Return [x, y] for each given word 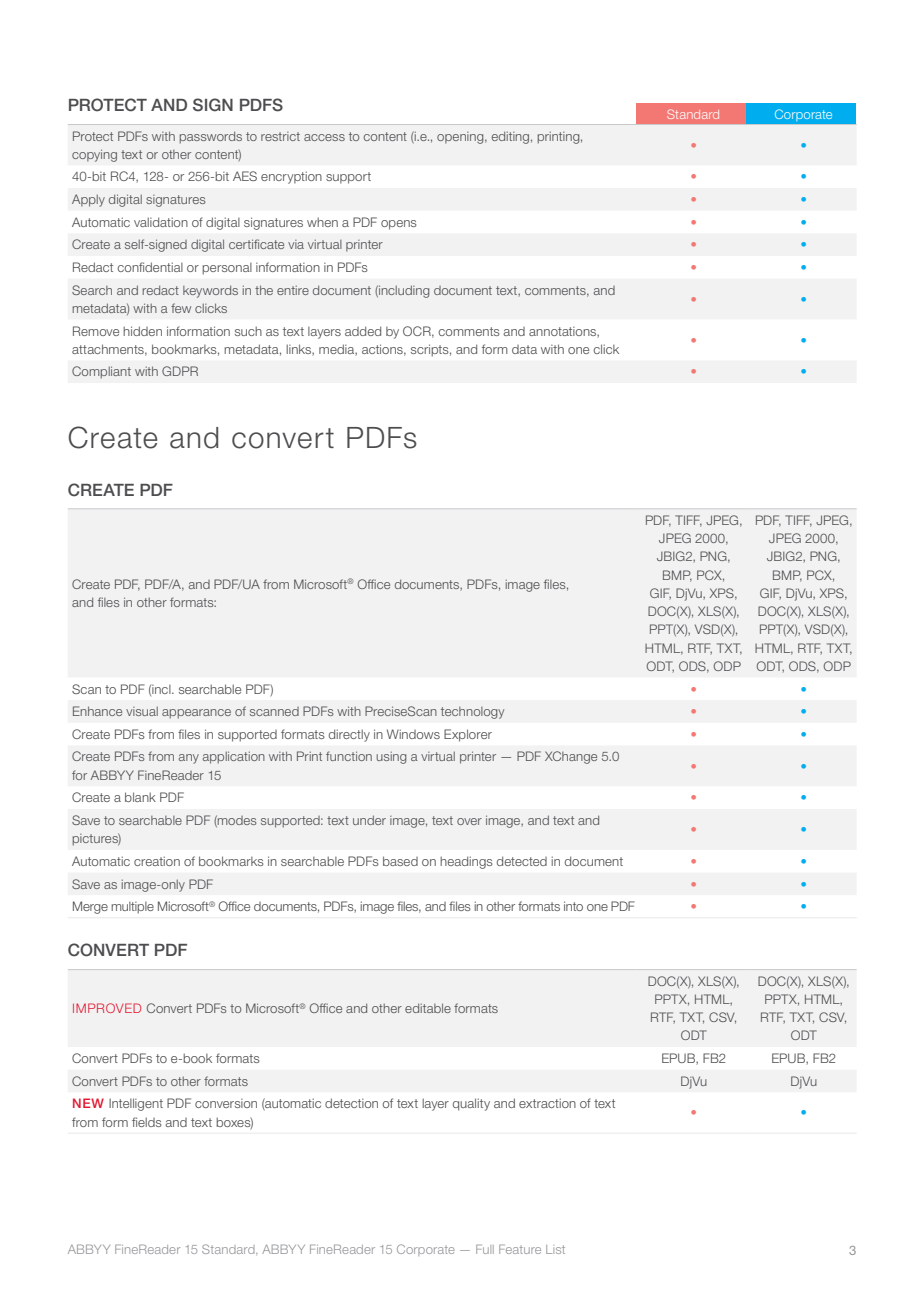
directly [349, 735]
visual [142, 711]
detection [351, 1103]
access [324, 137]
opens [399, 225]
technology [472, 713]
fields [147, 1122]
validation [161, 222]
